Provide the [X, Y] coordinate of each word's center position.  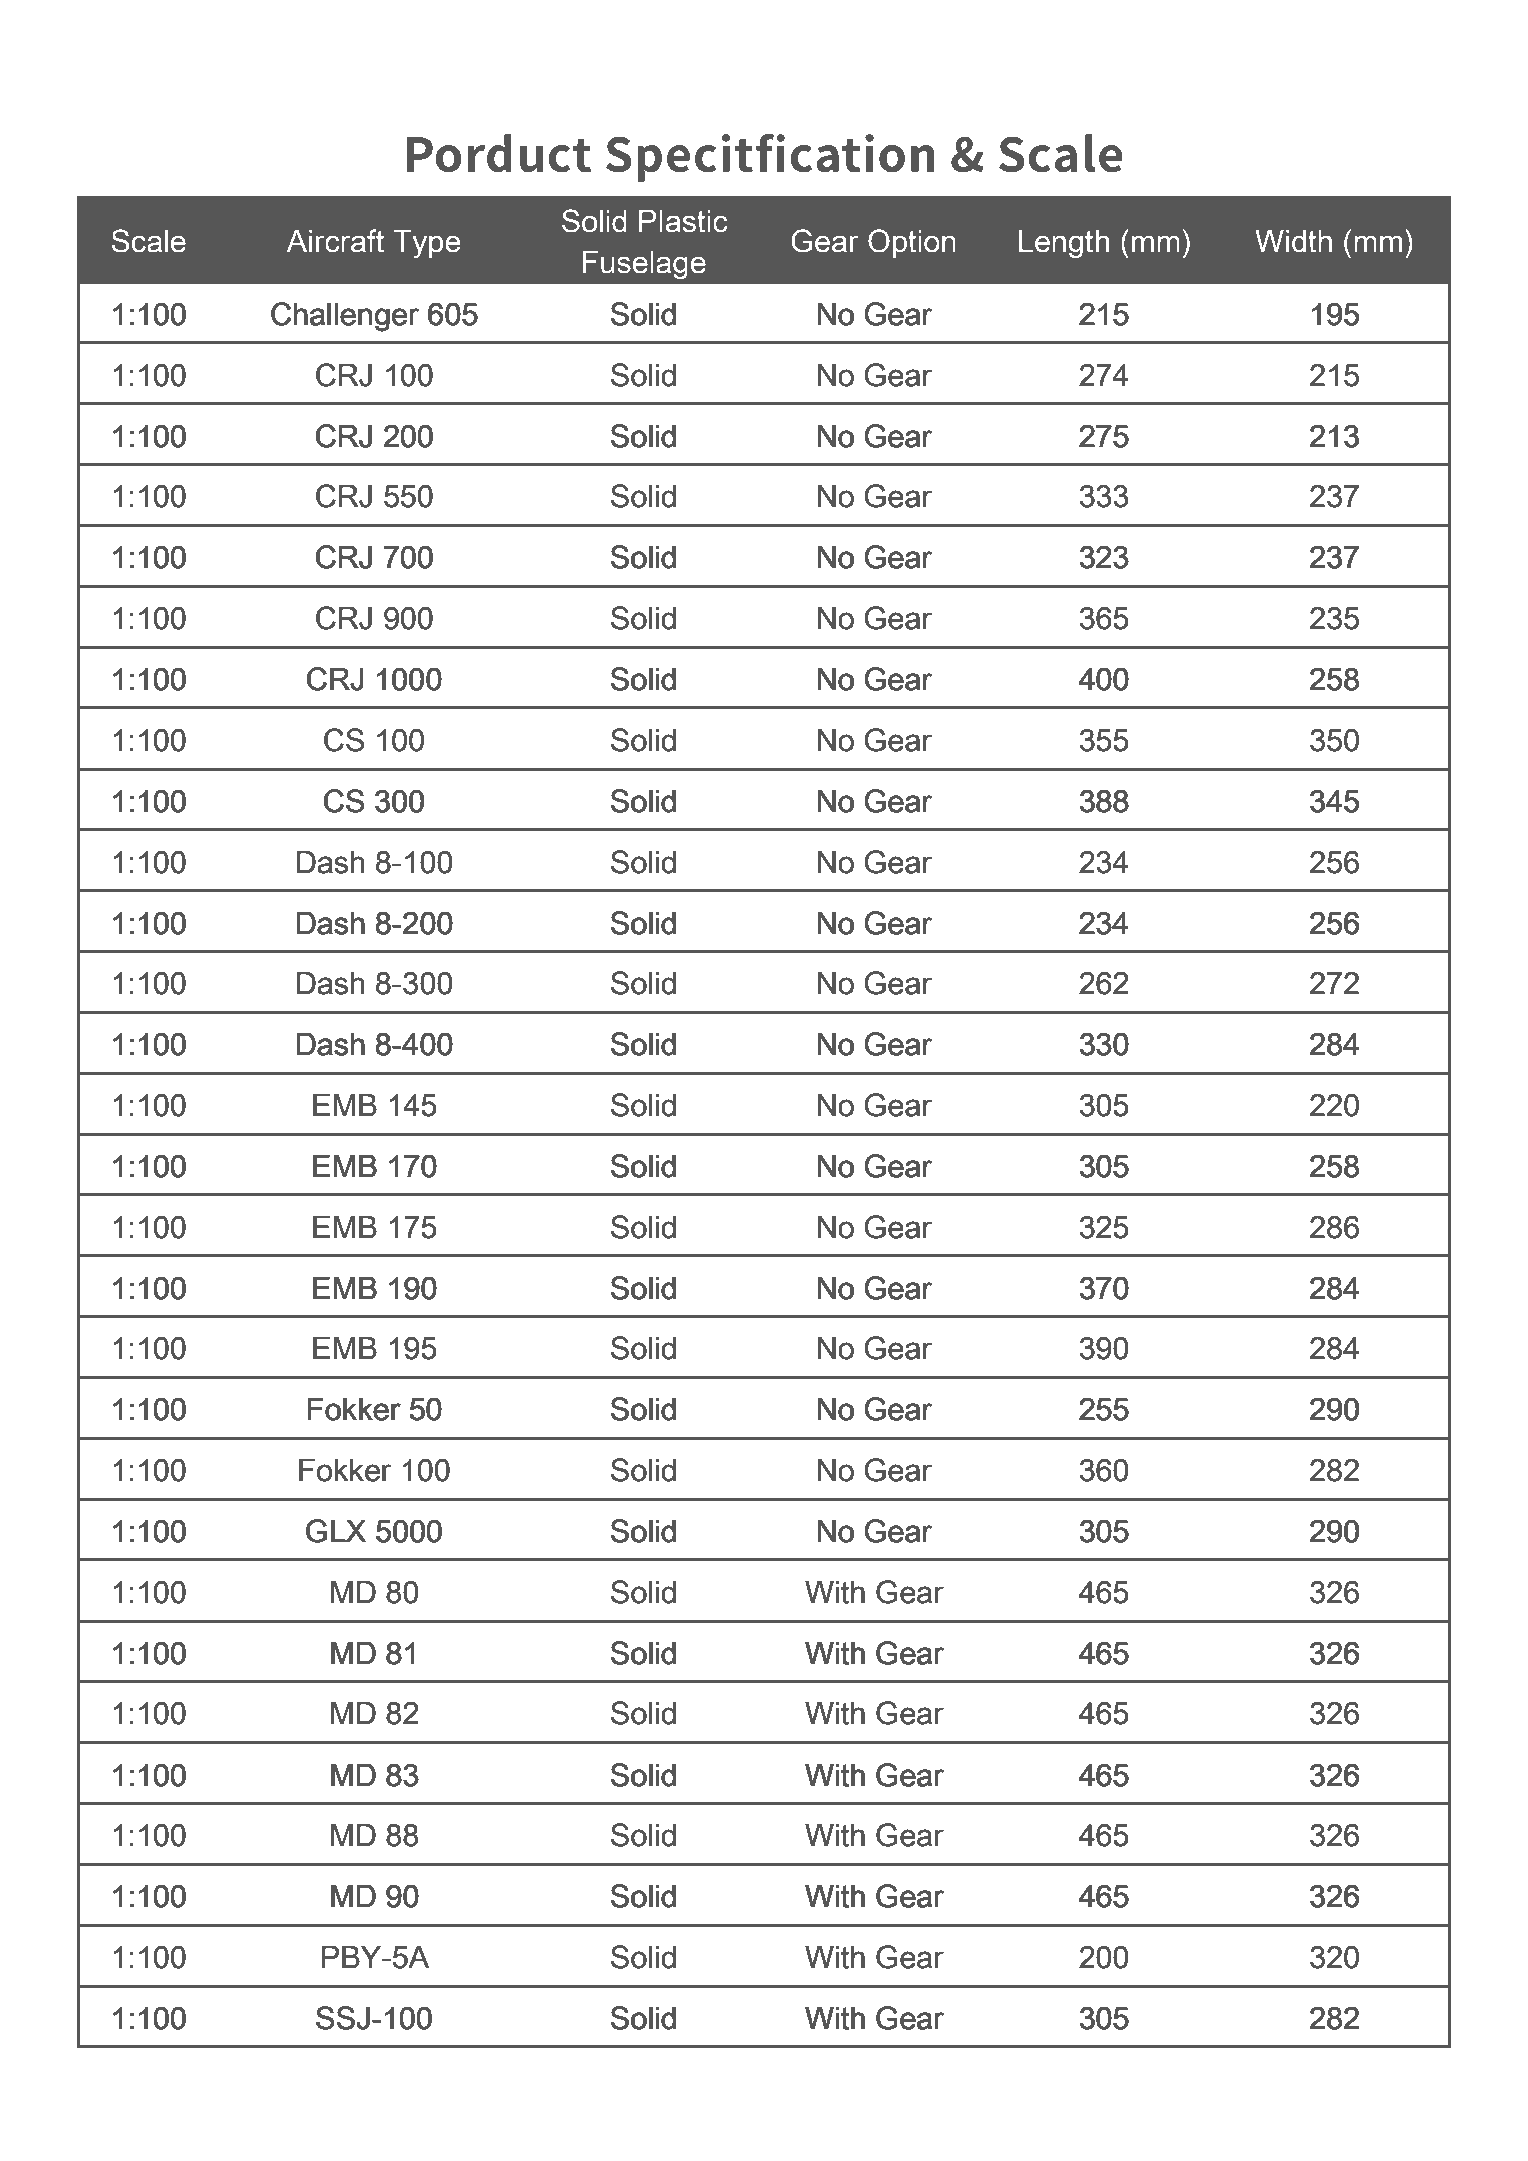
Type [427, 244]
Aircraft [335, 241]
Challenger [345, 317]
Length [1064, 244]
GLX [336, 1531]
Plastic [683, 221]
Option [912, 244]
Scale [148, 241]
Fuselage [644, 265]
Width [1293, 241]
